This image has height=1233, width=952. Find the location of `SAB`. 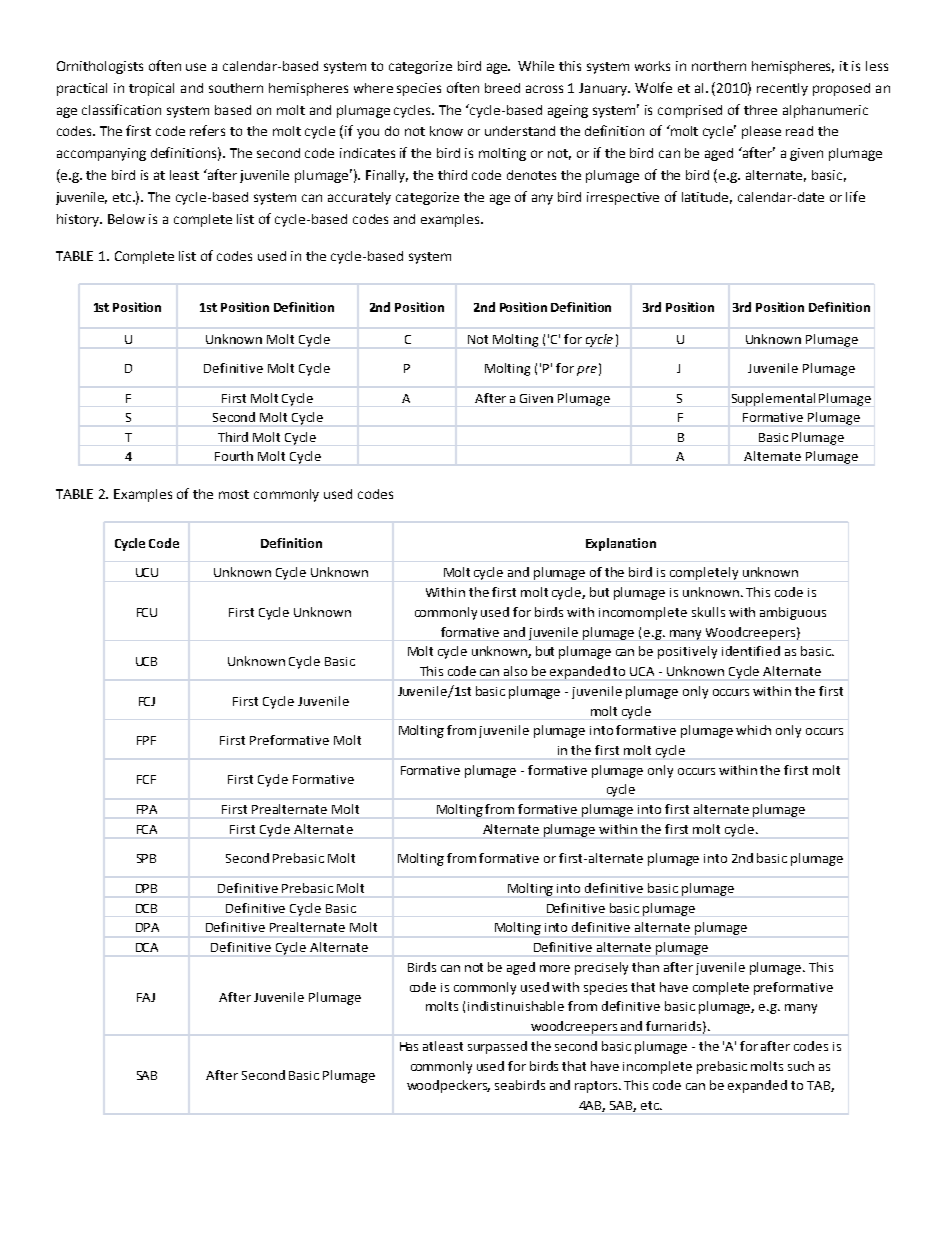

SAB is located at coordinates (147, 1075).
